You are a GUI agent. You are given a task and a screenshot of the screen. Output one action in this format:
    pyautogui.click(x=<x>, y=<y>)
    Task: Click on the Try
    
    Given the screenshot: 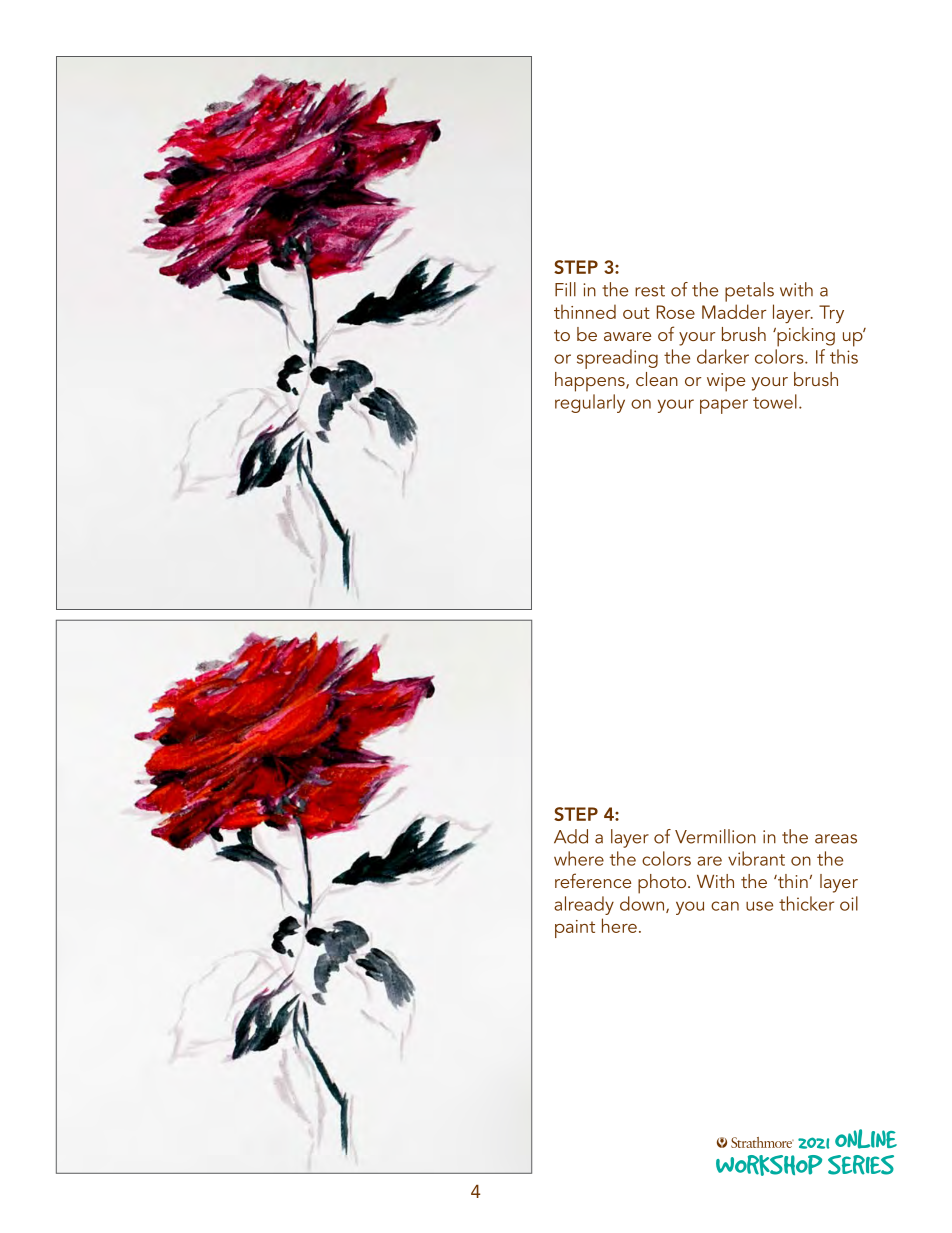 What is the action you would take?
    pyautogui.click(x=831, y=314)
